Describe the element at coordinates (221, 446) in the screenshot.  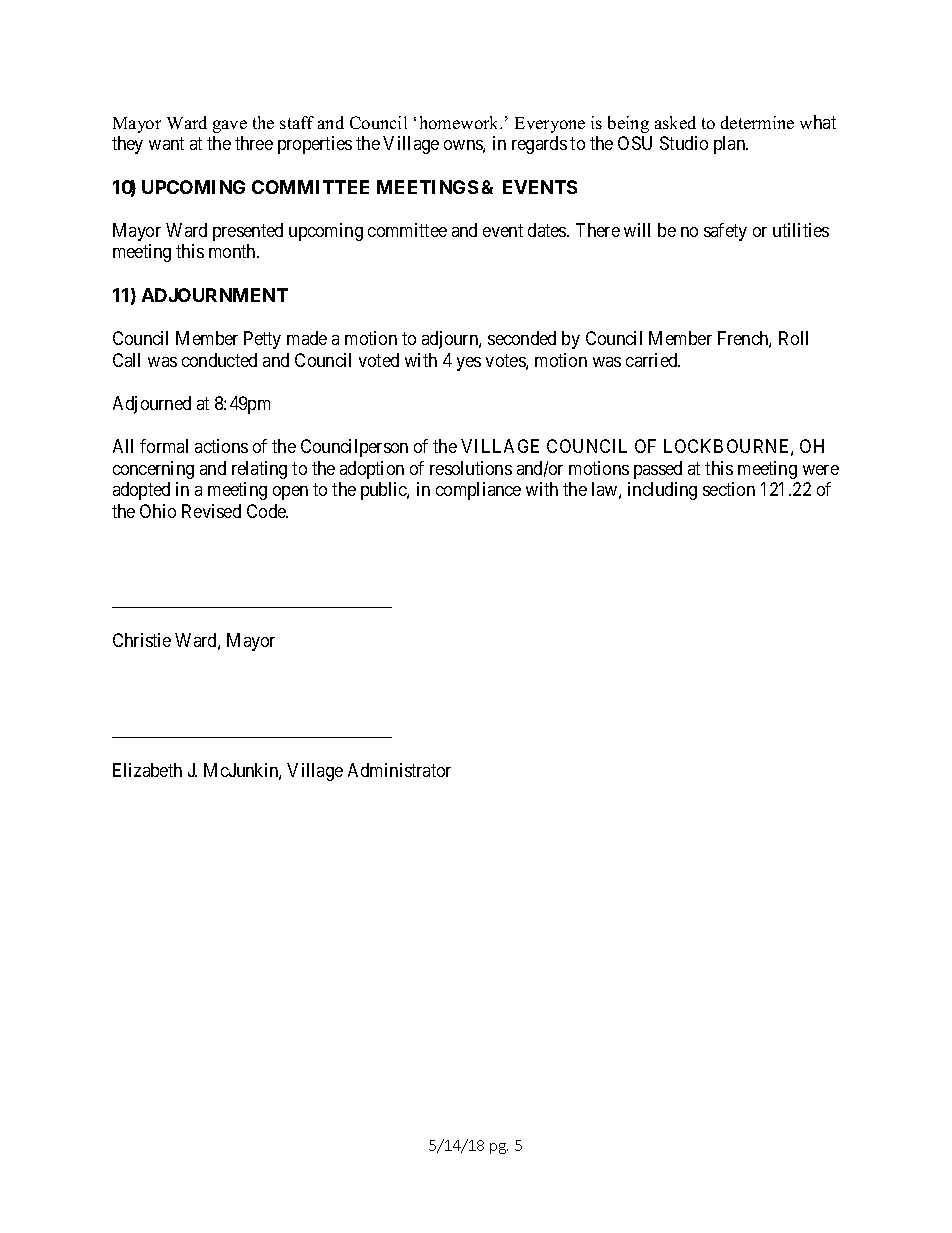
I see `actions` at that location.
